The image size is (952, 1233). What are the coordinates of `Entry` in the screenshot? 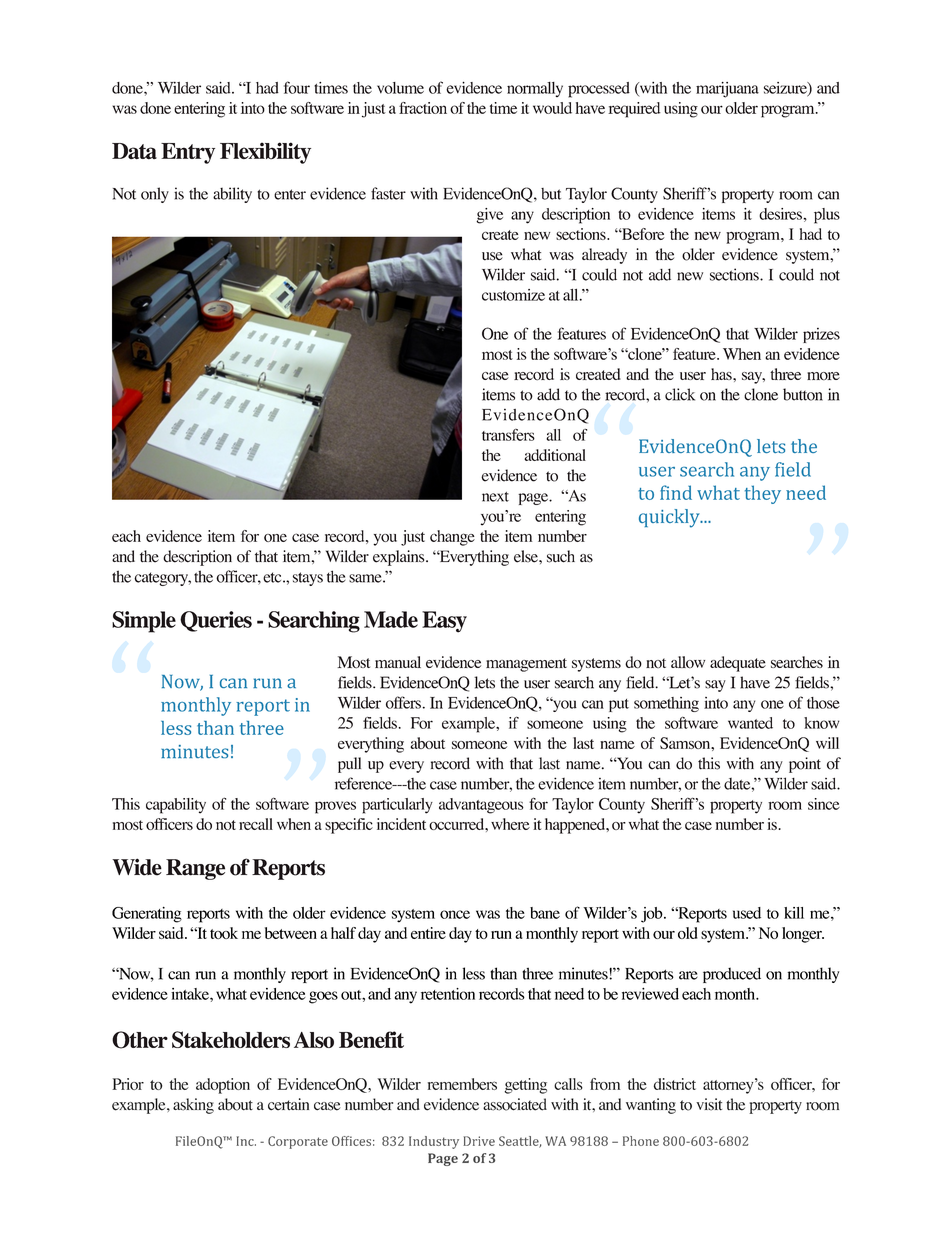 It's located at (188, 153).
